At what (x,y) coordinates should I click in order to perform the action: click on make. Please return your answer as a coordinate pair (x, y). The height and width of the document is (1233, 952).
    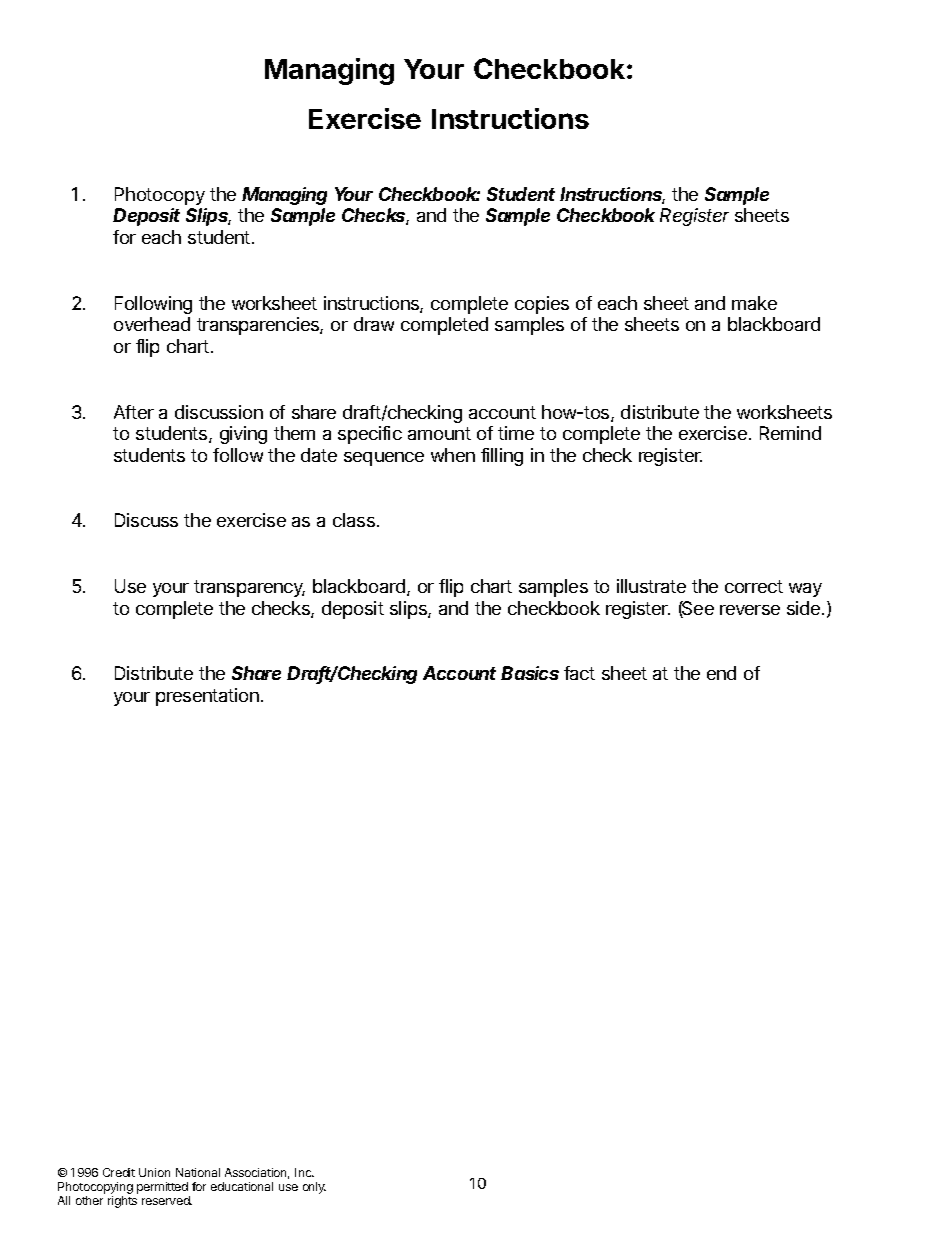
    Looking at the image, I should click on (754, 303).
